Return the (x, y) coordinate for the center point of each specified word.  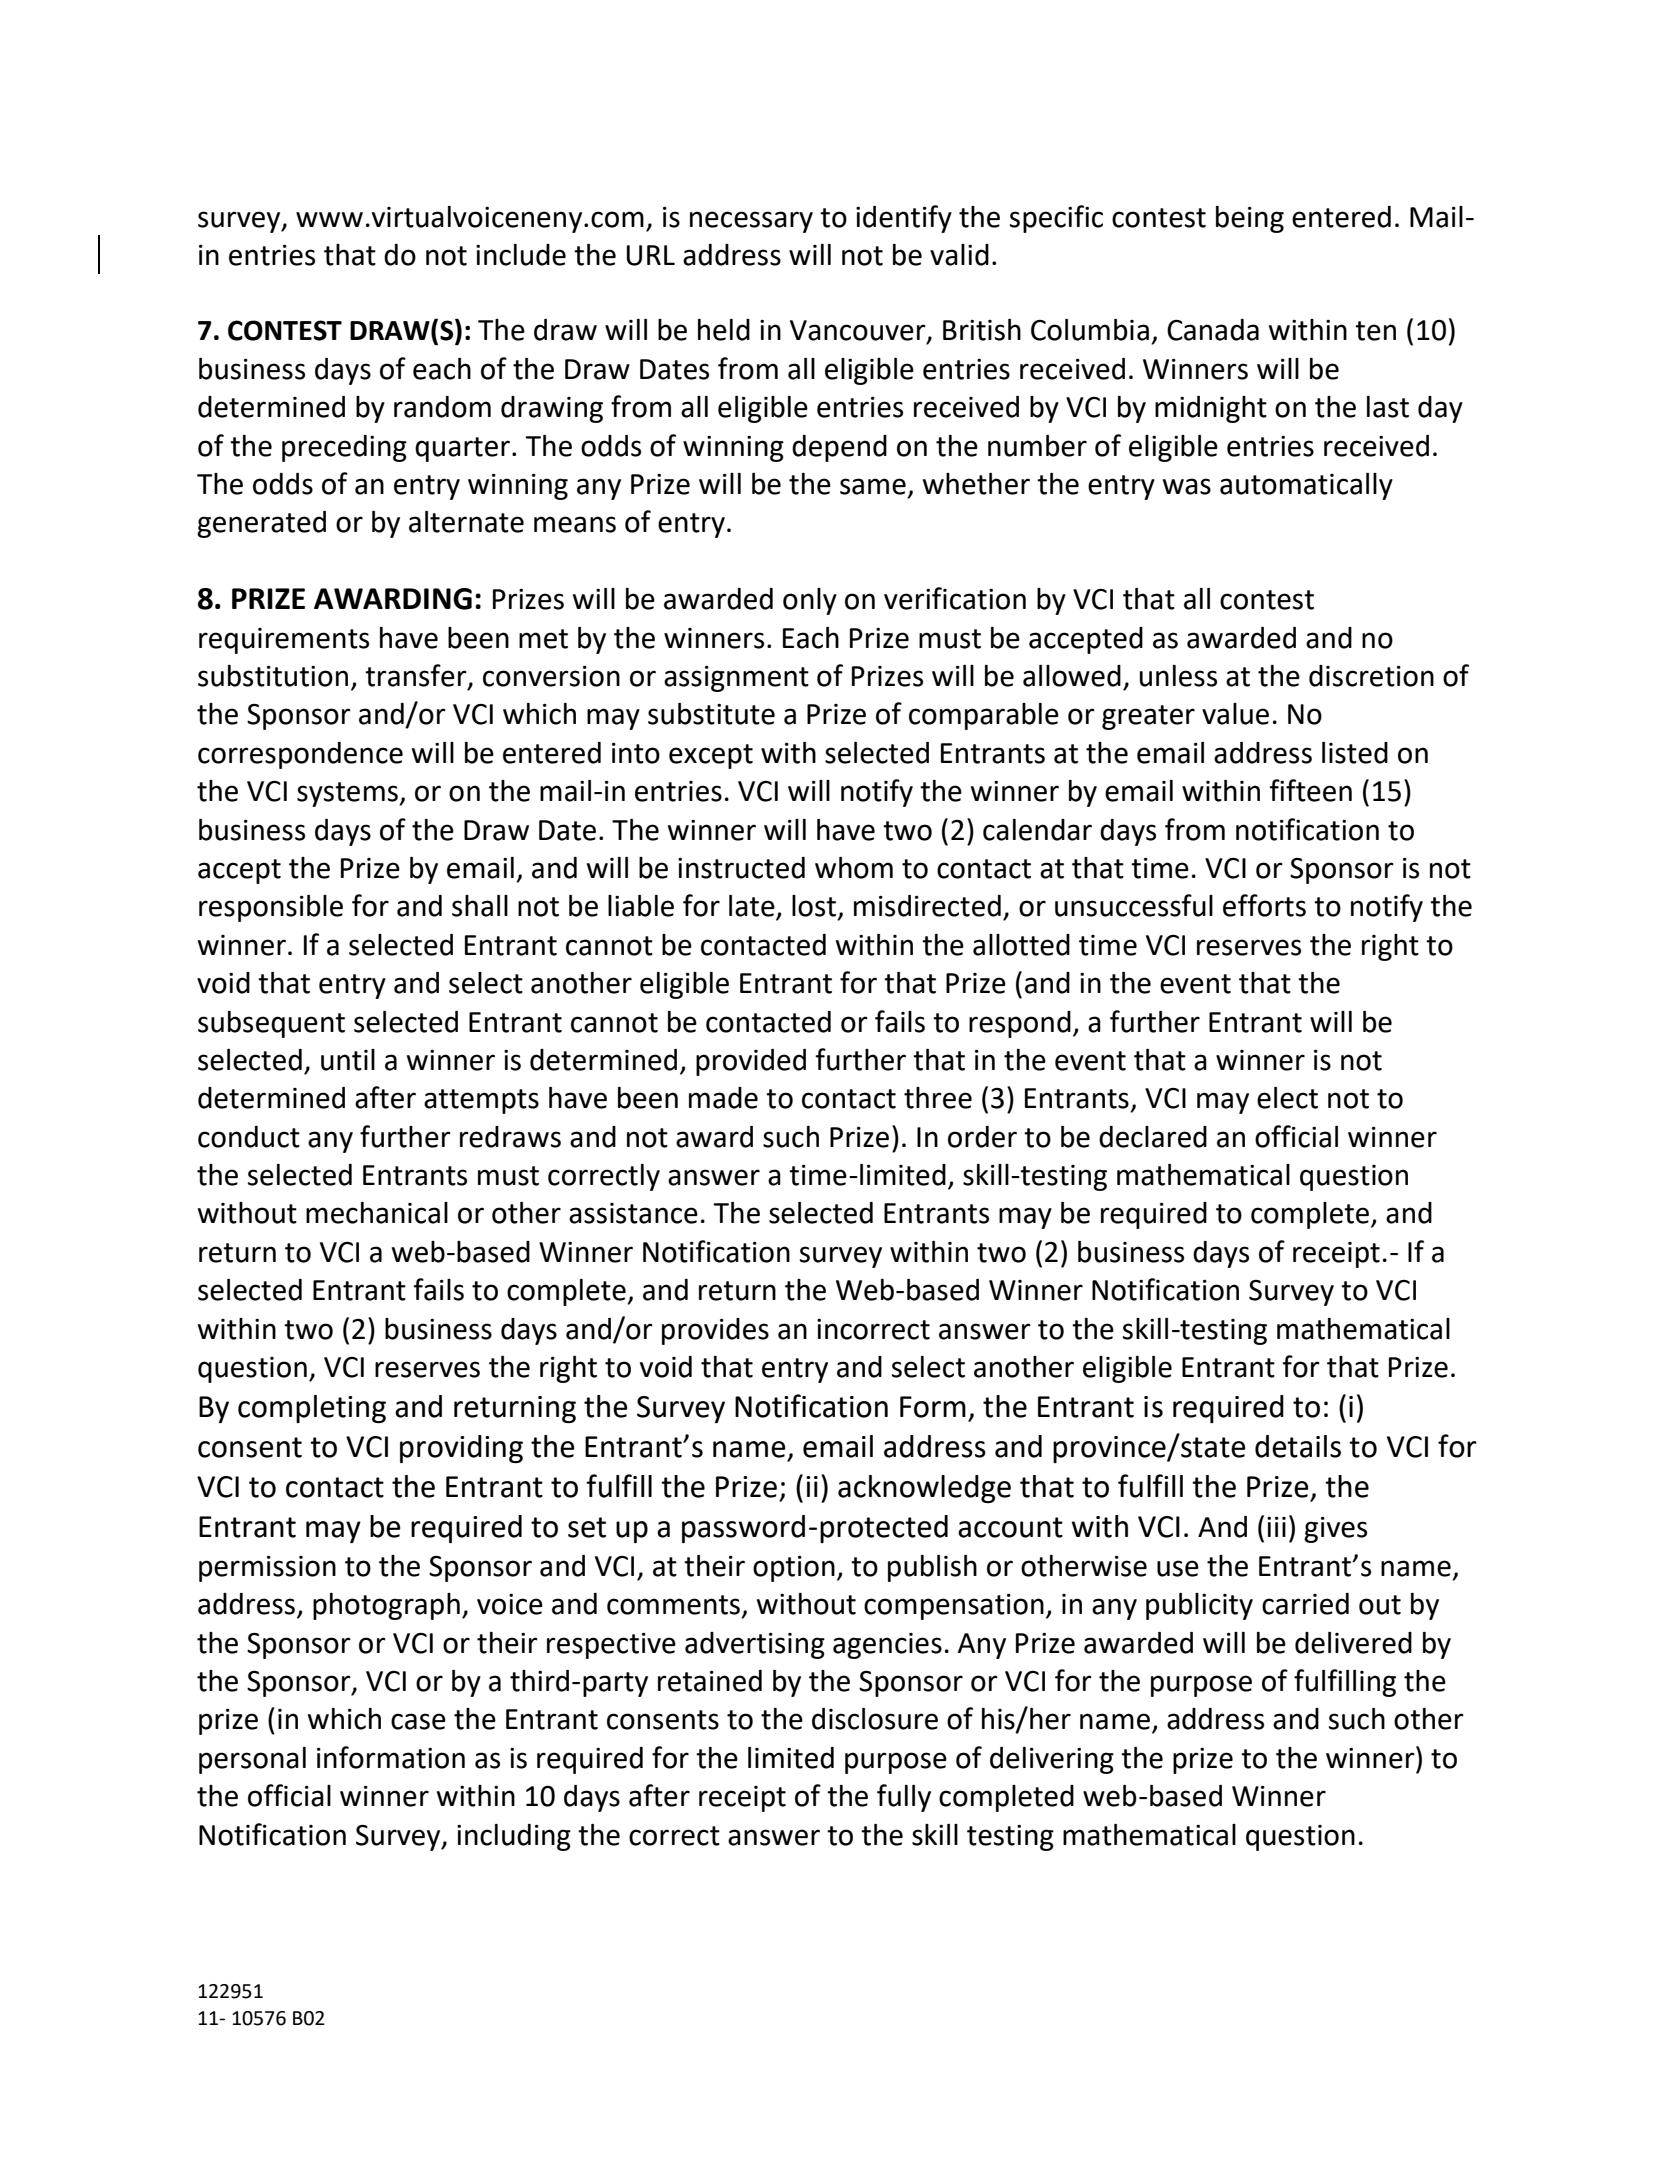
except (711, 756)
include (521, 255)
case (418, 1721)
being (1250, 219)
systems (348, 794)
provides (715, 1331)
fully (904, 1798)
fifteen (1310, 790)
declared (1153, 1137)
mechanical (377, 1213)
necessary (751, 222)
